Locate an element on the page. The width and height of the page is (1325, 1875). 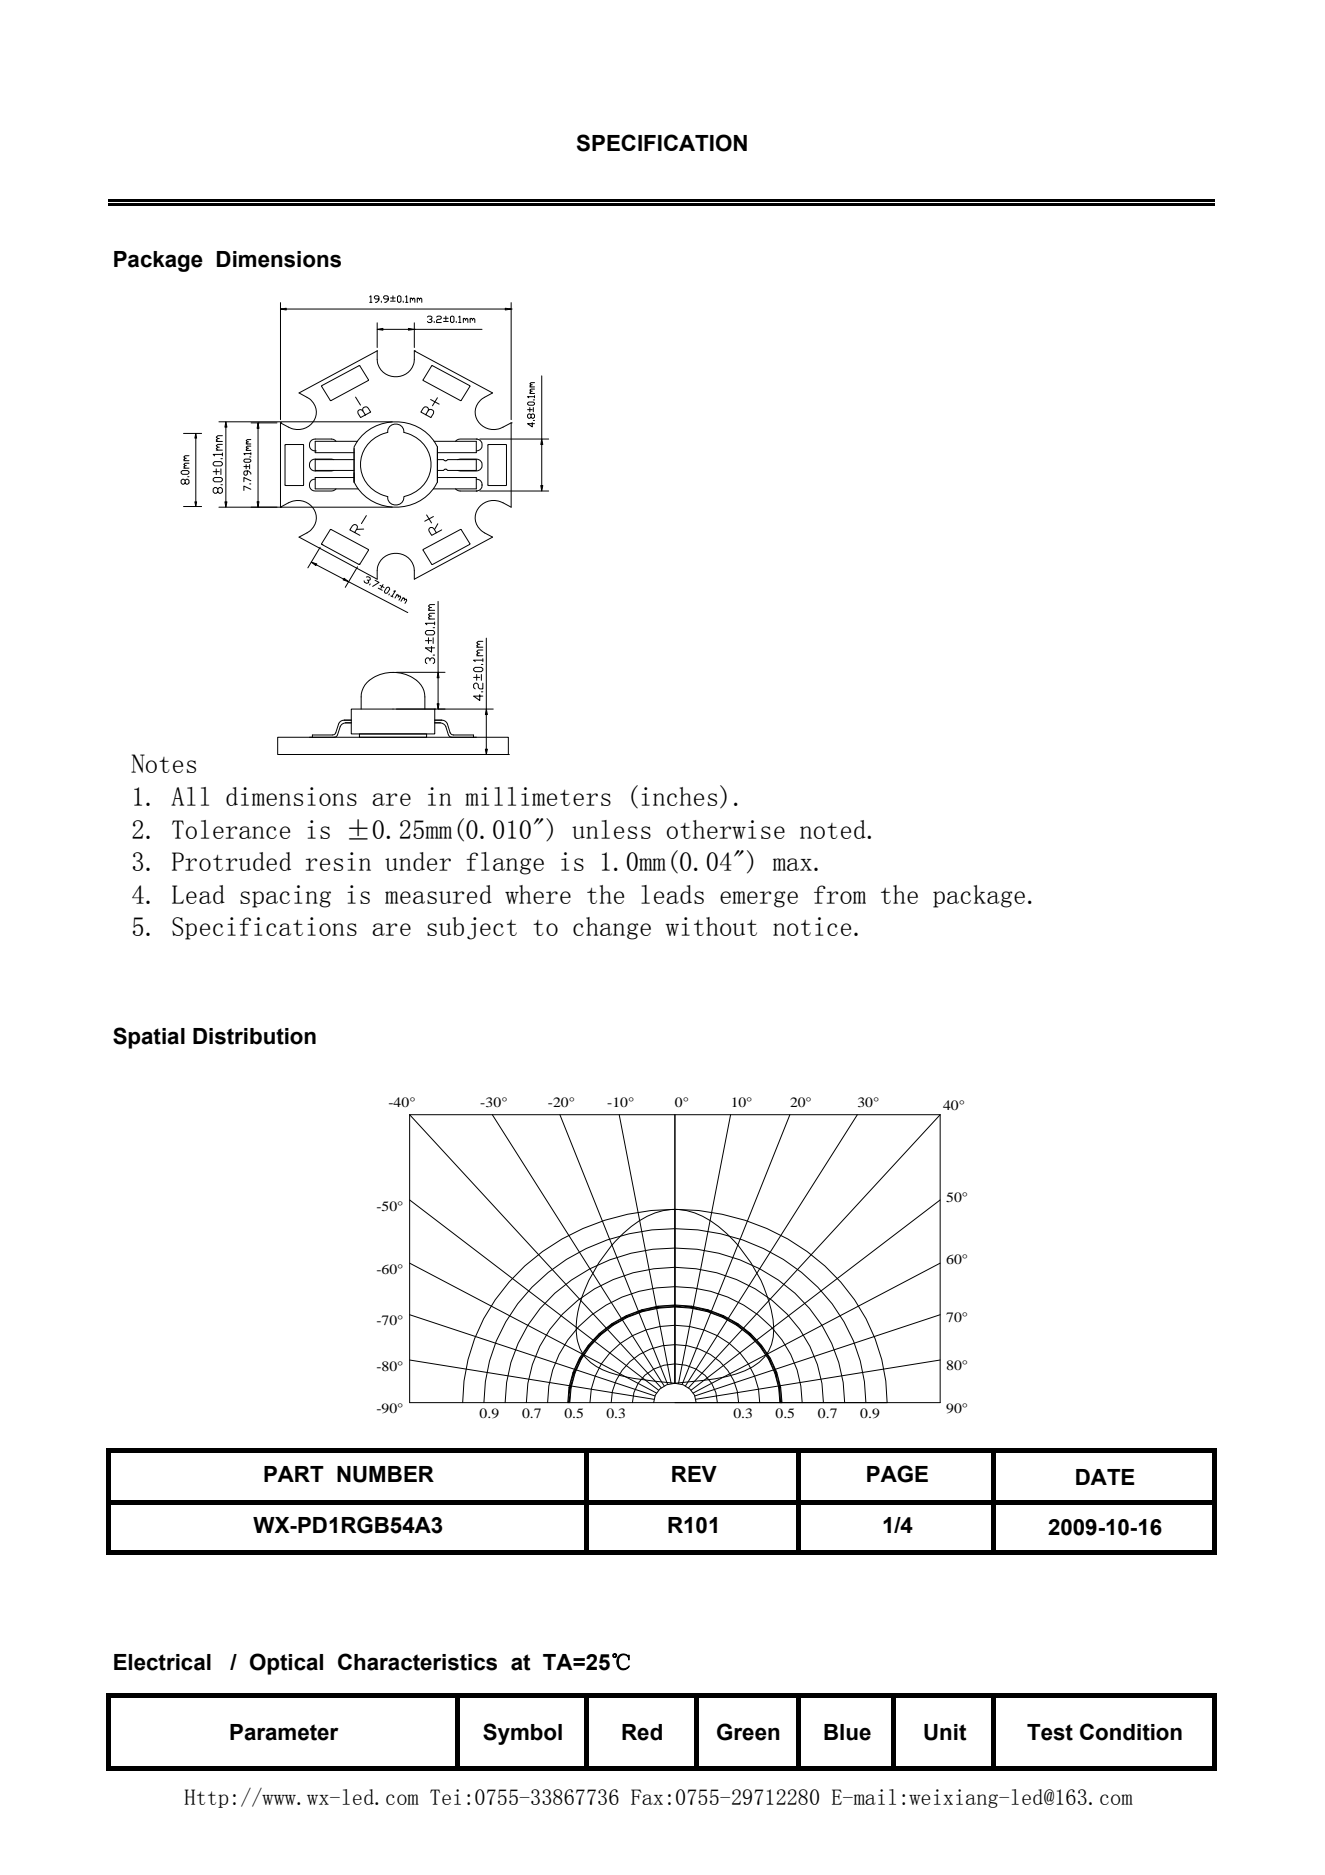
PAGE is located at coordinates (897, 1474).
